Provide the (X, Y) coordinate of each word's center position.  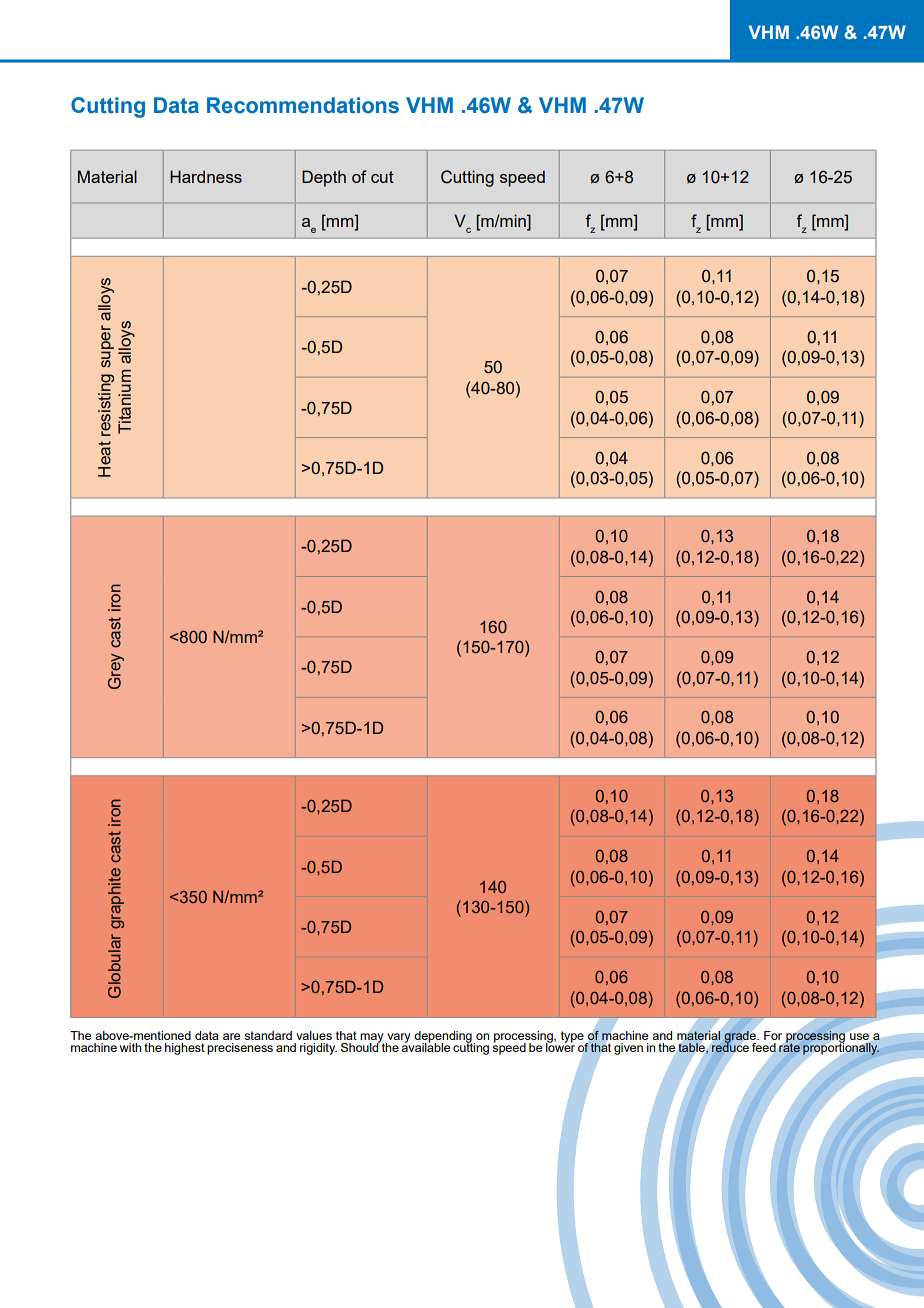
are (231, 1036)
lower (560, 1046)
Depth (324, 178)
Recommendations (303, 105)
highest (185, 1049)
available (425, 1046)
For (773, 1035)
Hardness (206, 176)
